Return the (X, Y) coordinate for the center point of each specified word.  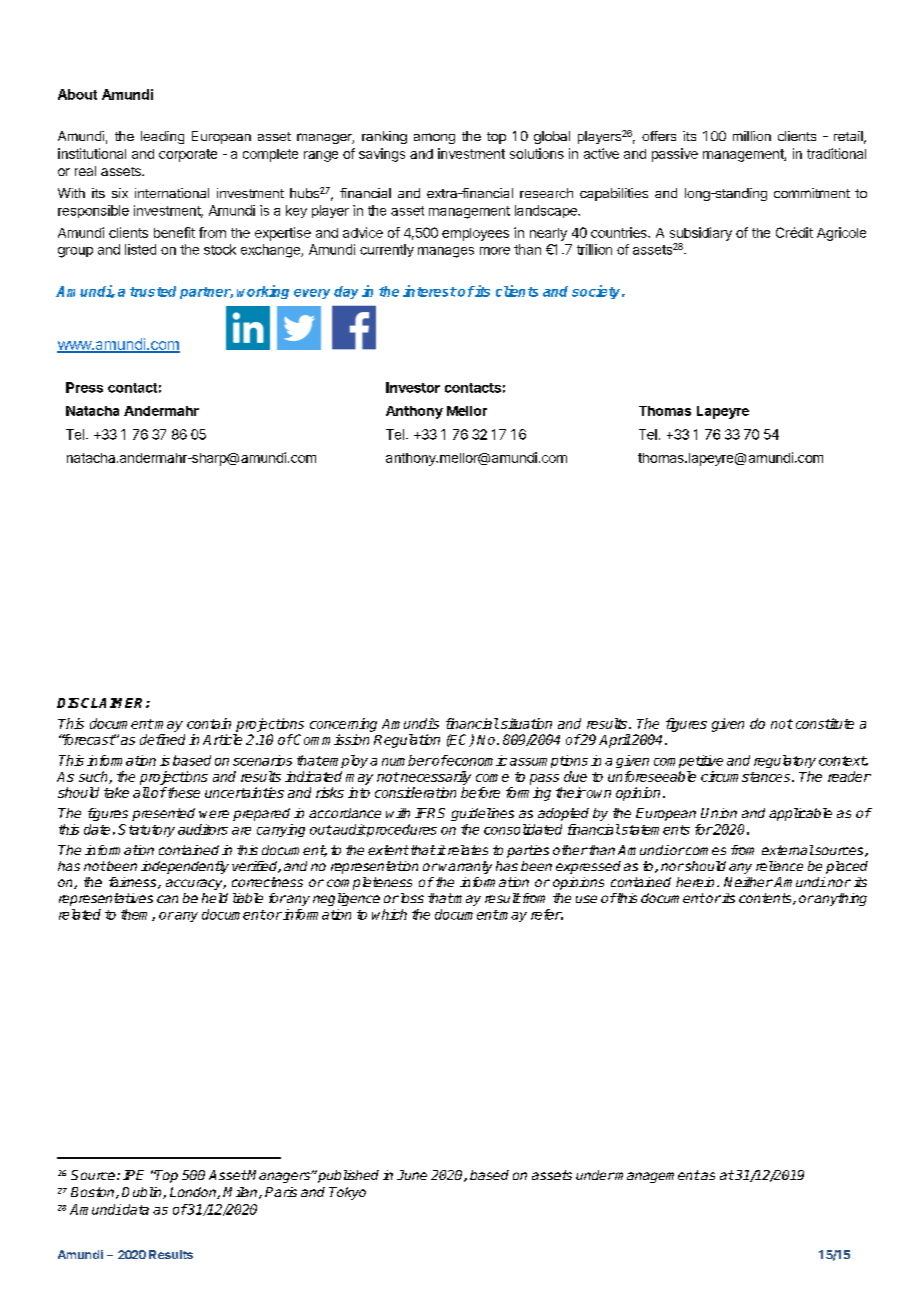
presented (163, 814)
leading (162, 137)
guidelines (482, 814)
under (595, 1175)
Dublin (143, 1193)
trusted (153, 291)
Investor (413, 387)
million (752, 136)
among (434, 138)
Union (719, 813)
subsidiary (701, 234)
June (412, 1175)
